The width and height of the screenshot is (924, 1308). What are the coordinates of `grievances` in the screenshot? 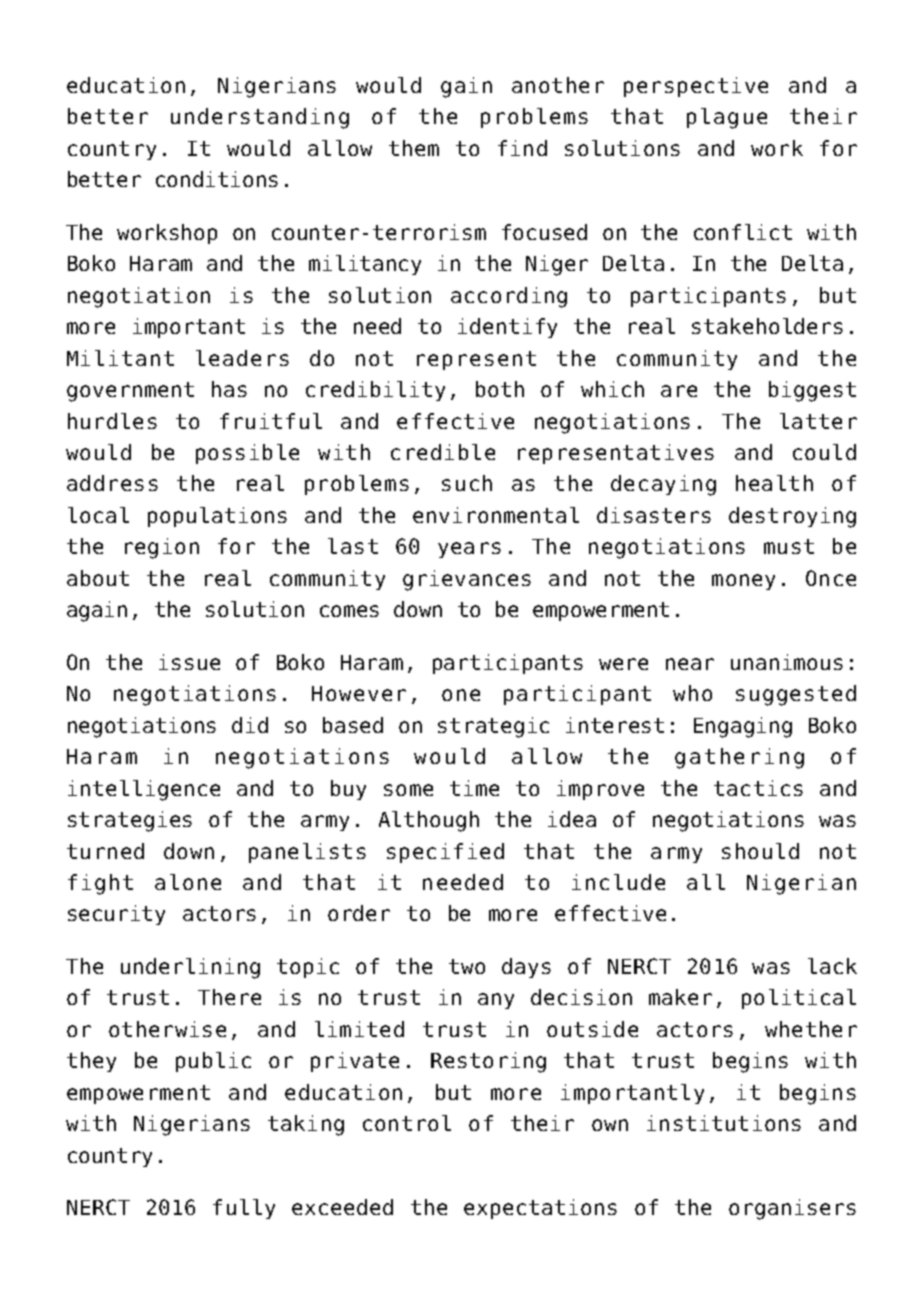 It's located at (467, 580).
